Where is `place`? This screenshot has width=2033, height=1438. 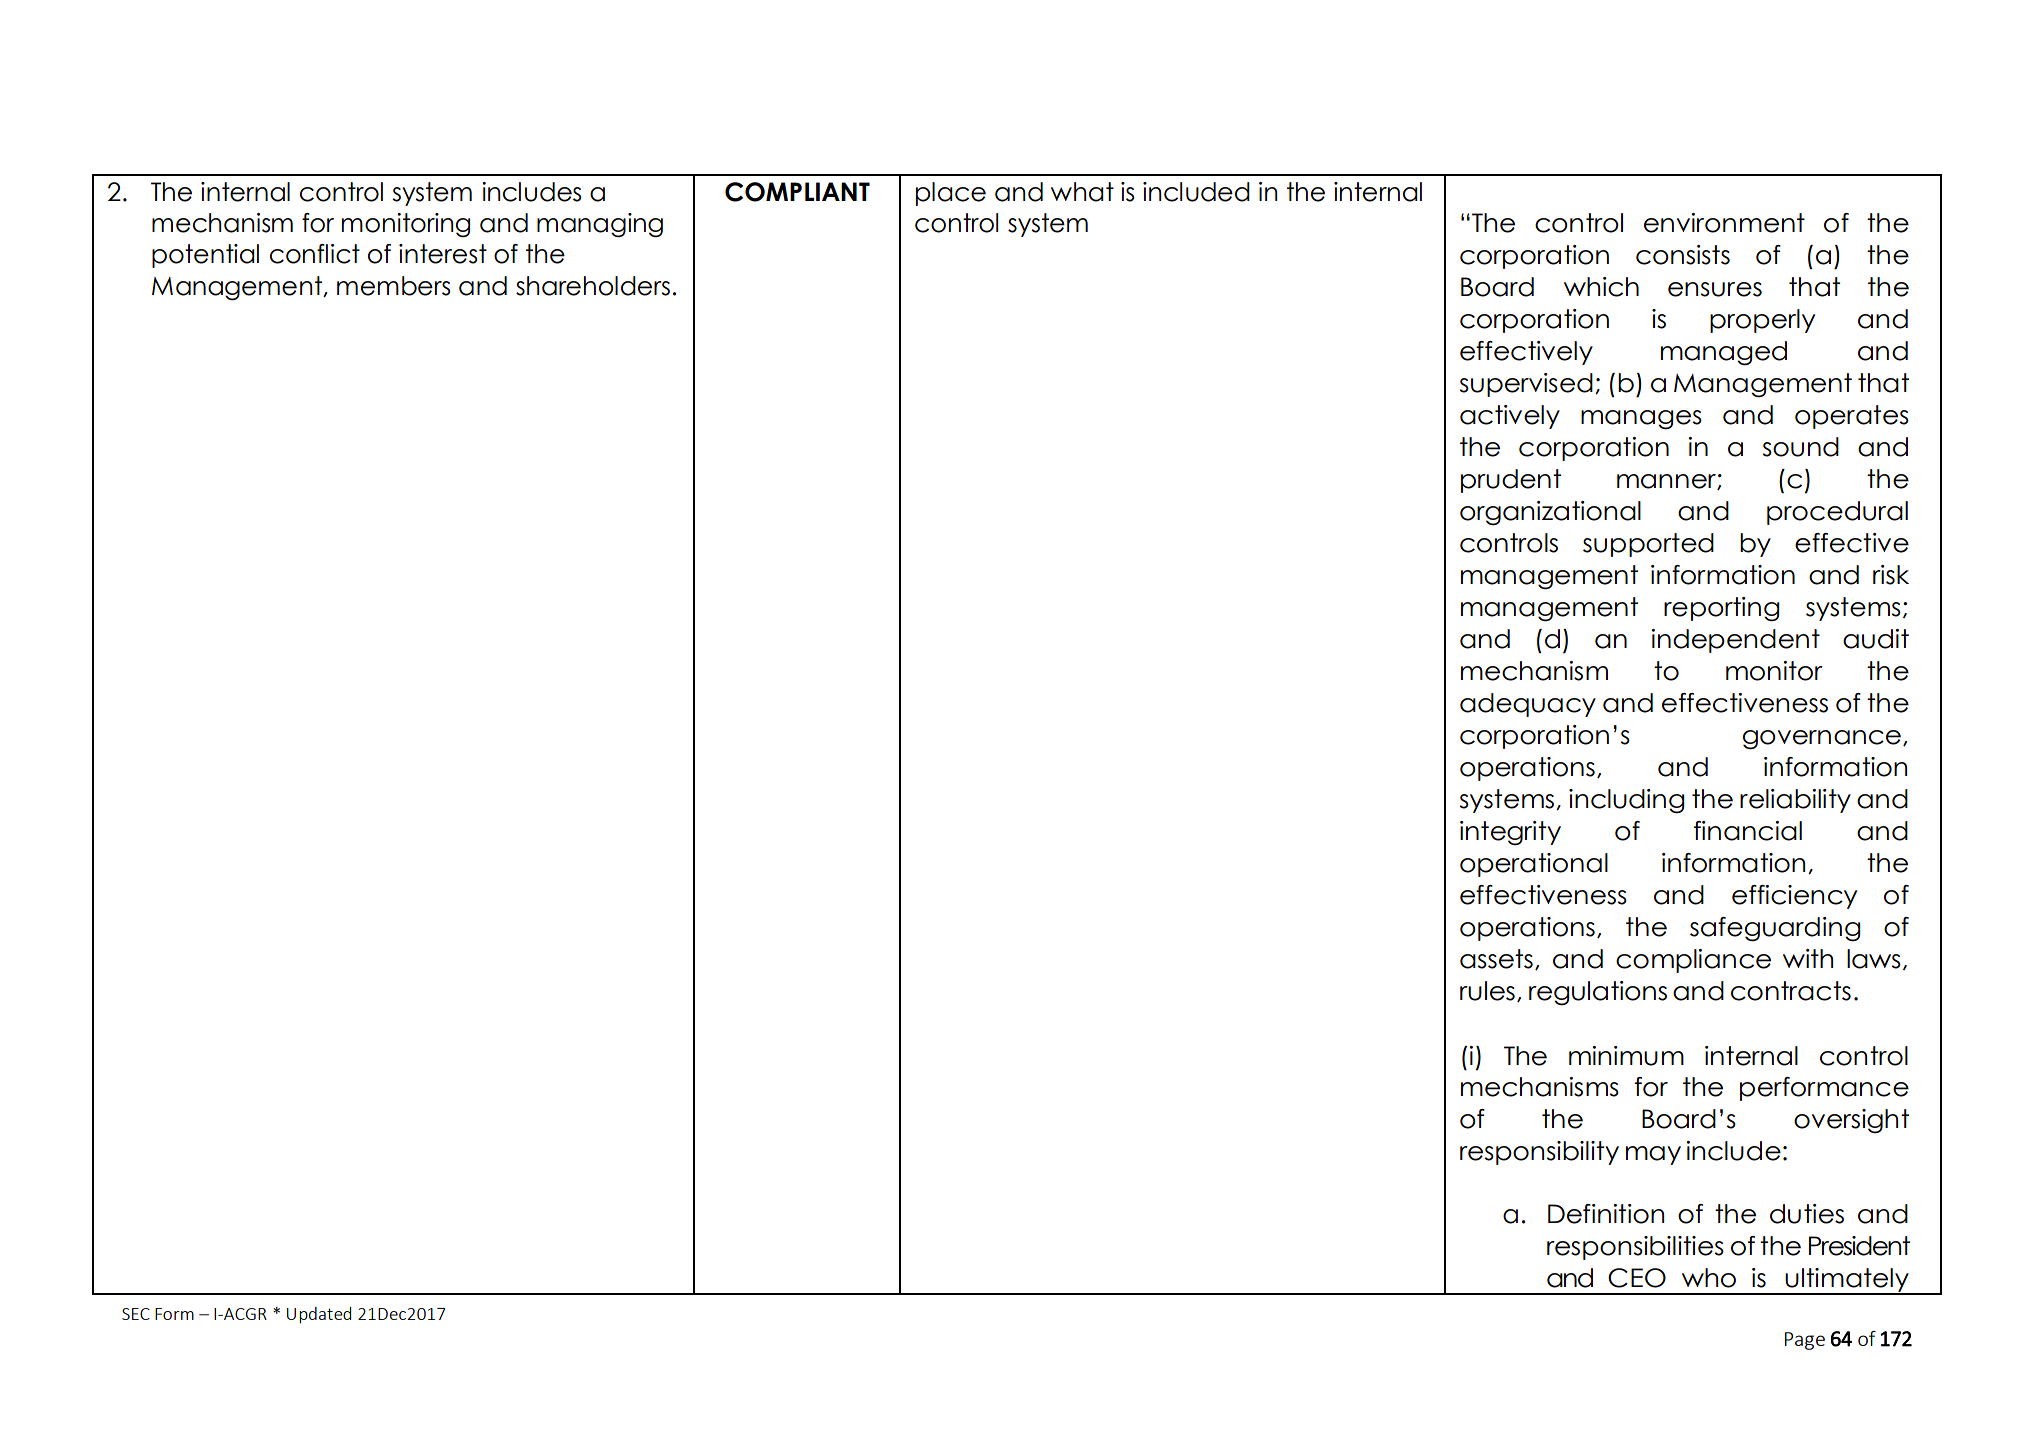 place is located at coordinates (951, 194).
